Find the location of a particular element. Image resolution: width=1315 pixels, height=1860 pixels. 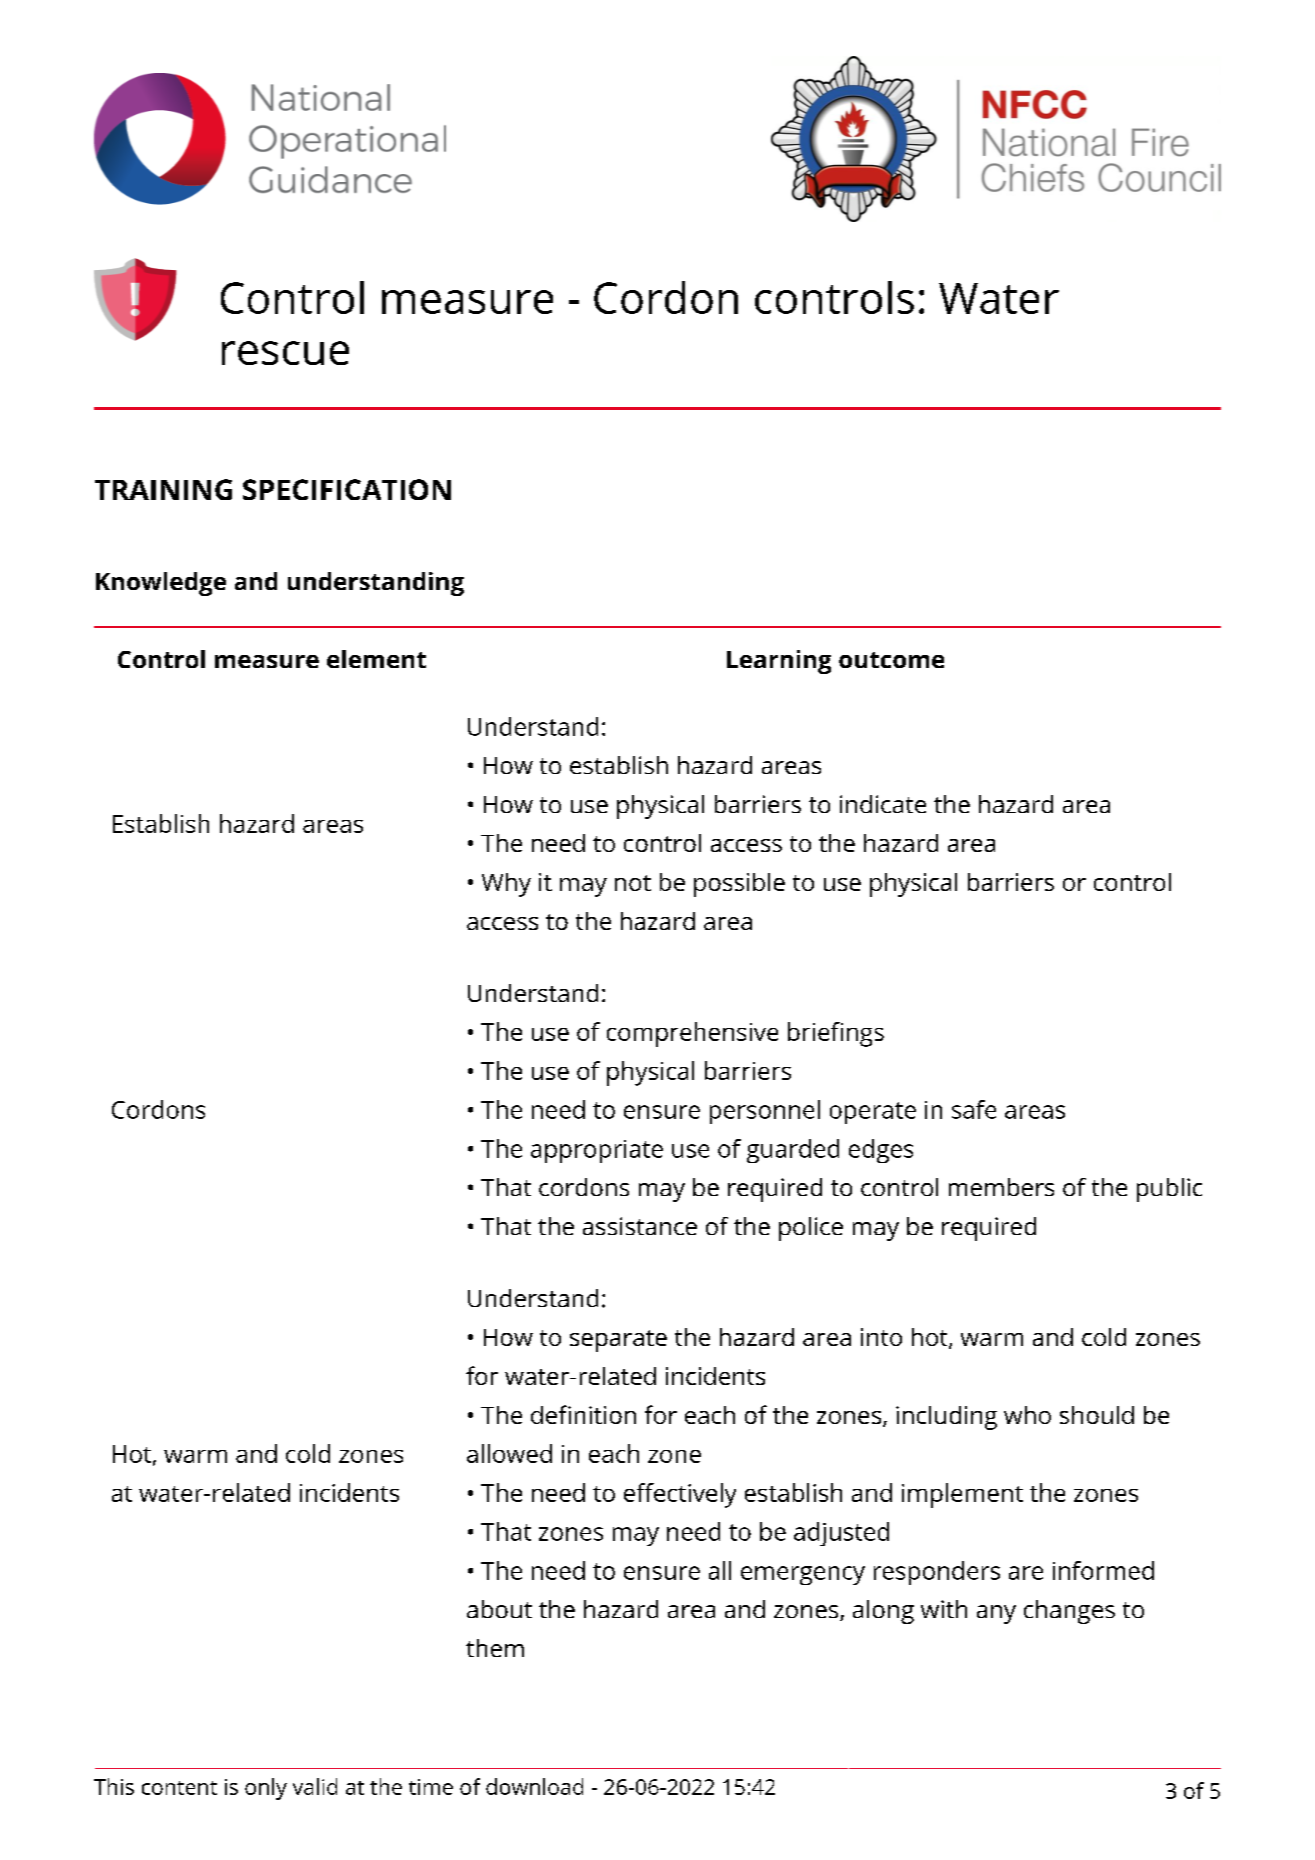

outcome is located at coordinates (891, 660).
